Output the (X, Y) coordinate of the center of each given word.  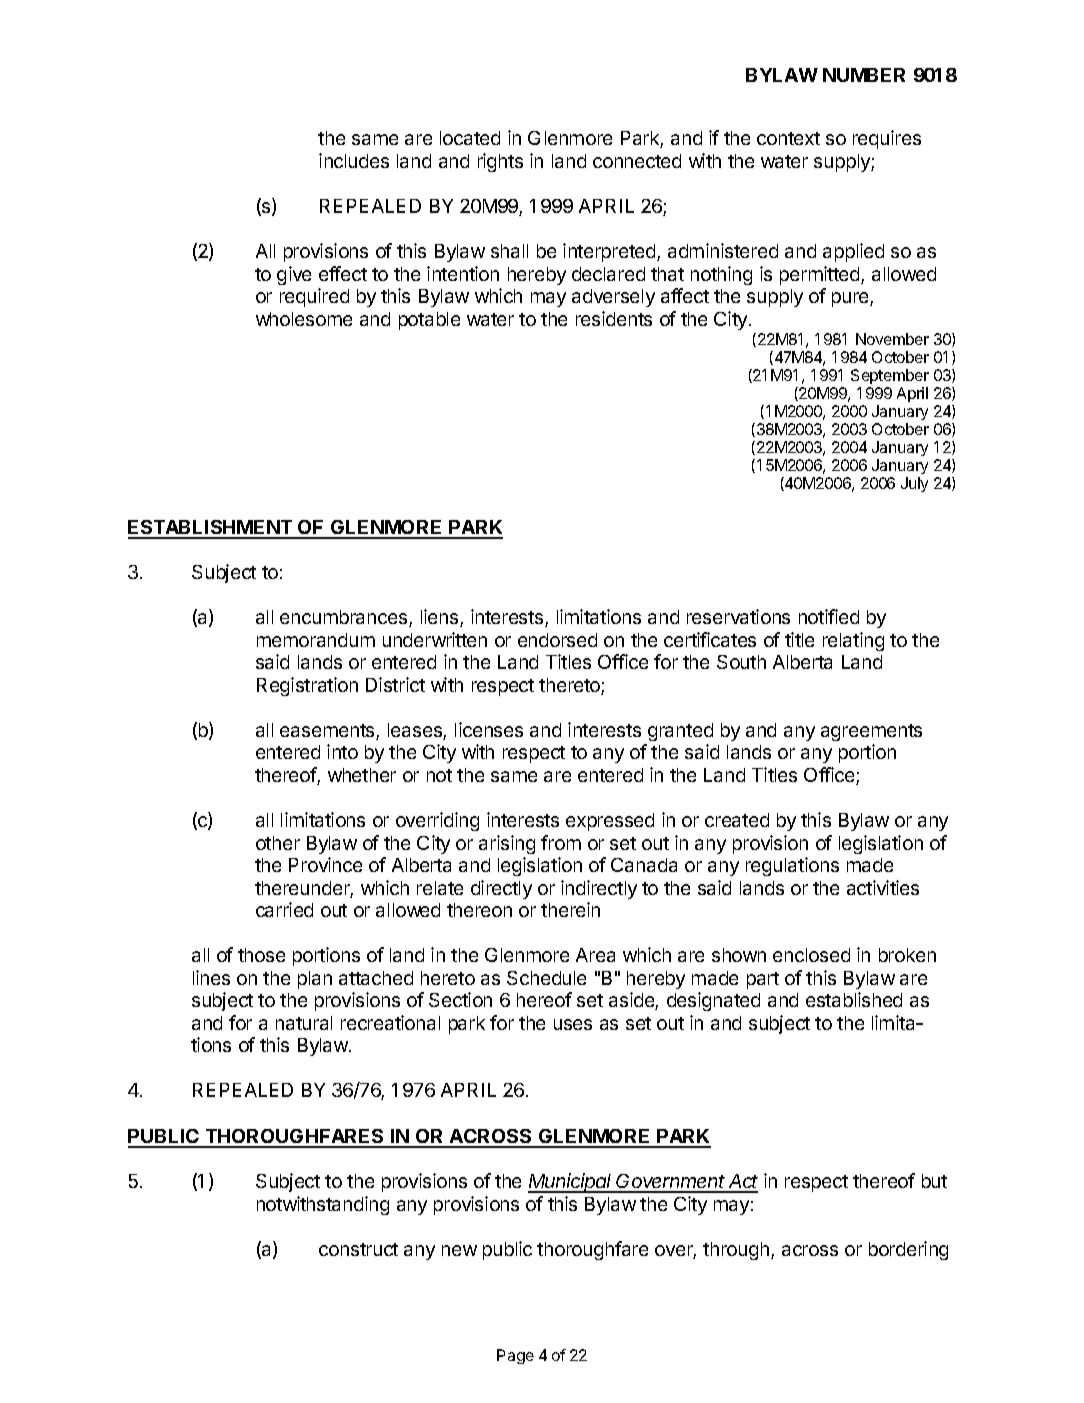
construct (358, 1249)
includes (354, 160)
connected (637, 161)
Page (515, 1356)
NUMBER (864, 75)
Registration (307, 686)
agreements (871, 732)
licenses (489, 729)
